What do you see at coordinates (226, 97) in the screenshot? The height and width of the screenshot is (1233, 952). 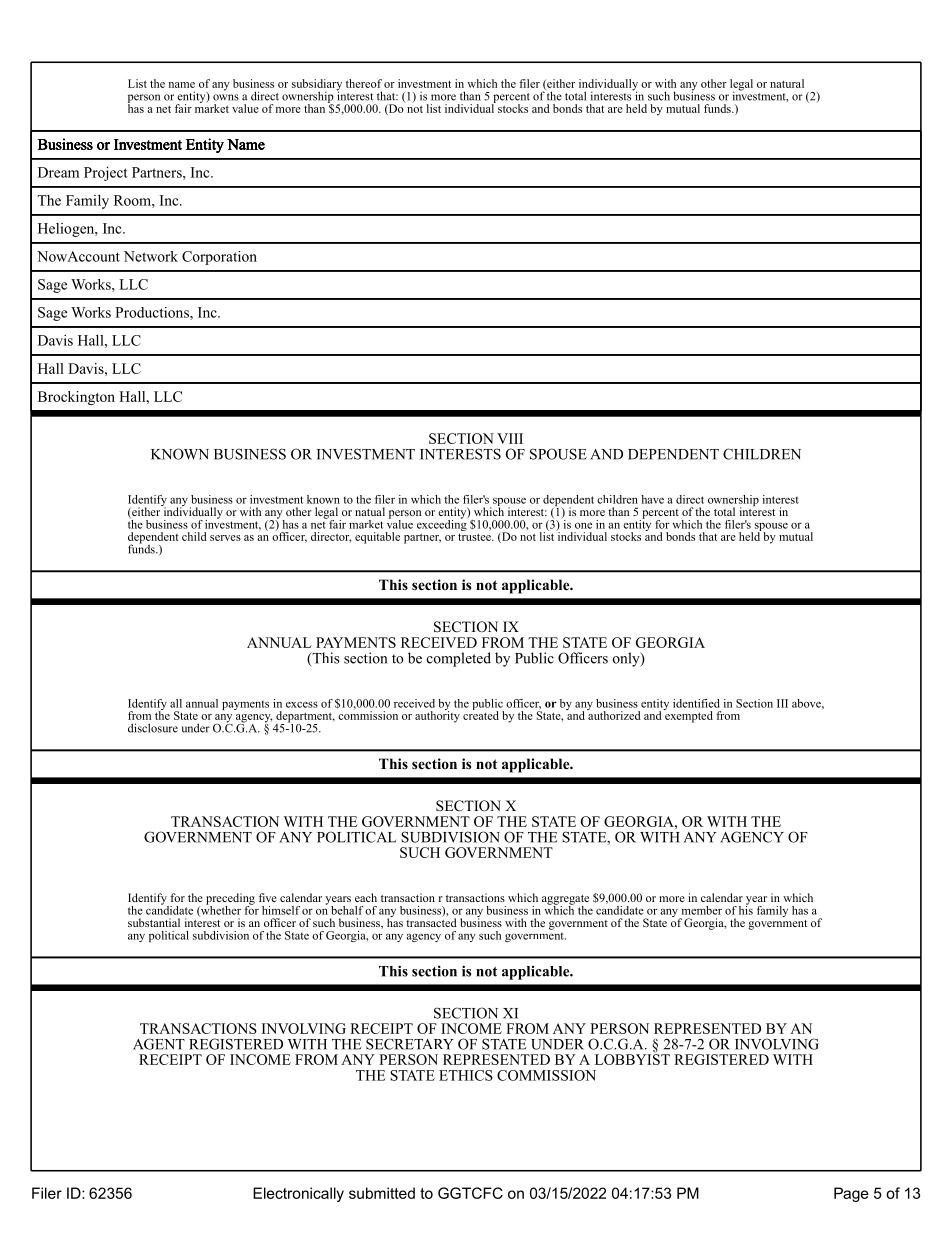 I see `owns` at bounding box center [226, 97].
